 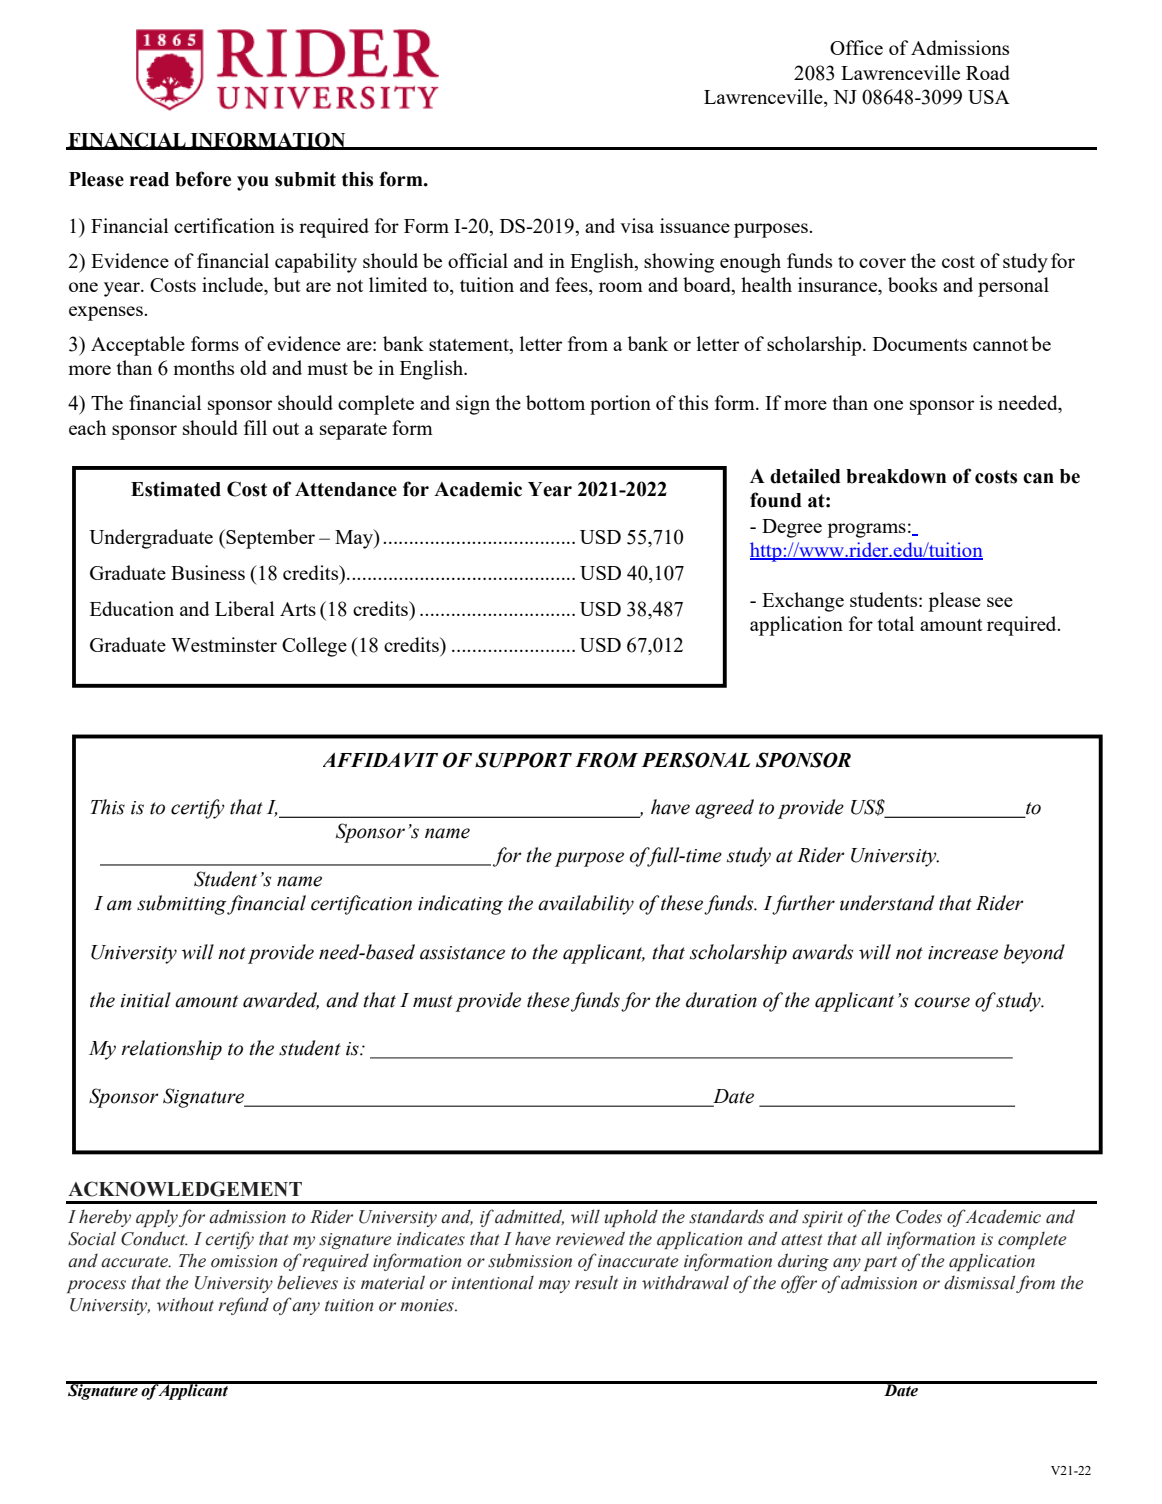 What do you see at coordinates (896, 623) in the screenshot?
I see `total` at bounding box center [896, 623].
